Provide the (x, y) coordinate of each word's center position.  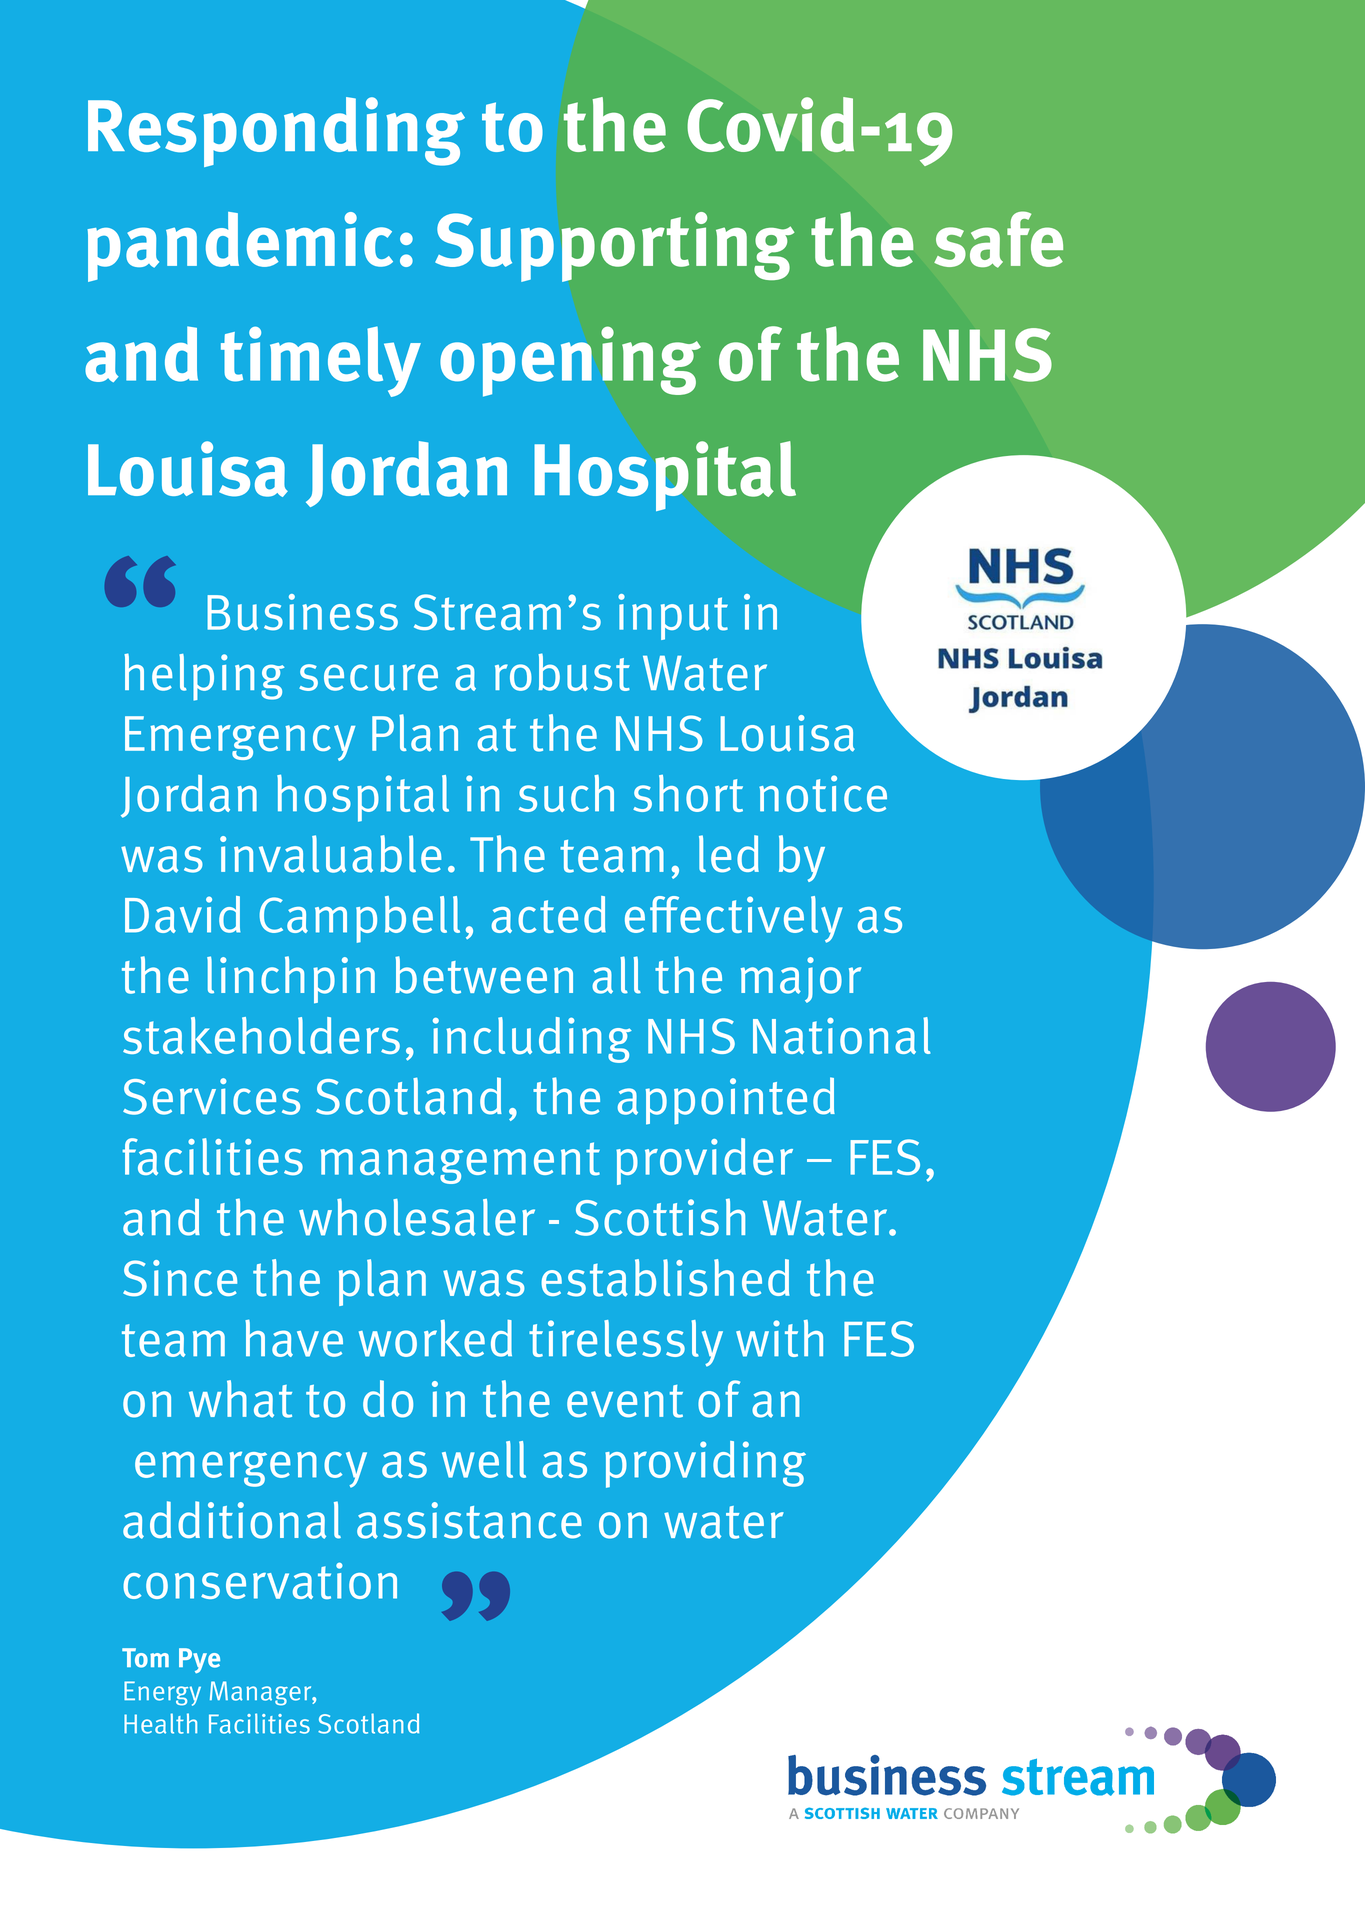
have (294, 1338)
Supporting (615, 247)
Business (302, 612)
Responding (276, 132)
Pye (199, 1660)
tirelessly (626, 1343)
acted (549, 914)
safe (998, 239)
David (183, 914)
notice (823, 793)
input (673, 617)
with (779, 1338)
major (801, 980)
